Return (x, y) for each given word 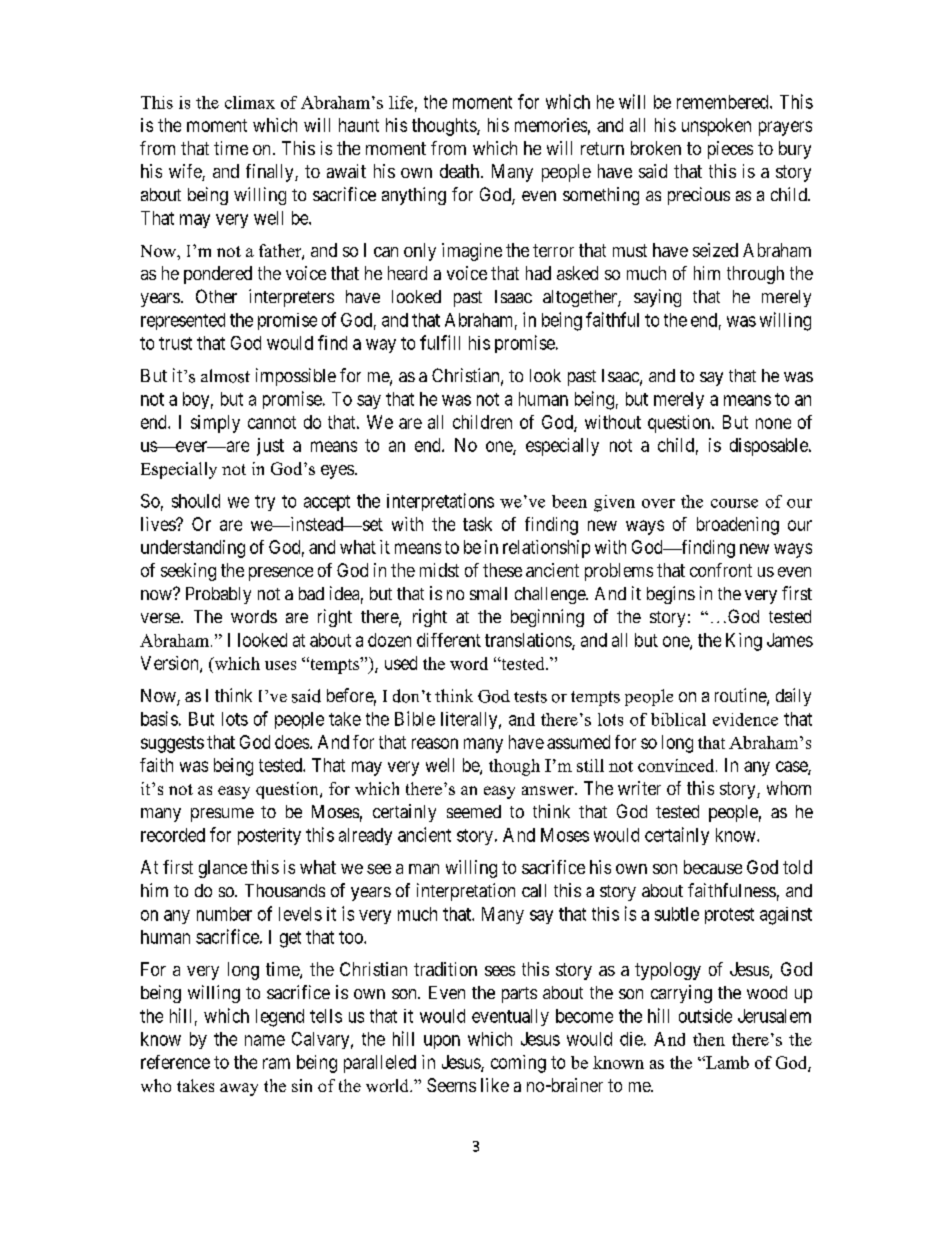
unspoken (716, 127)
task (477, 524)
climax (250, 102)
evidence (745, 719)
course (734, 503)
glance (223, 869)
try (265, 503)
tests (530, 697)
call (534, 890)
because (713, 867)
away (239, 1089)
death (459, 171)
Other (216, 296)
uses (280, 665)
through (755, 275)
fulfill (440, 342)
